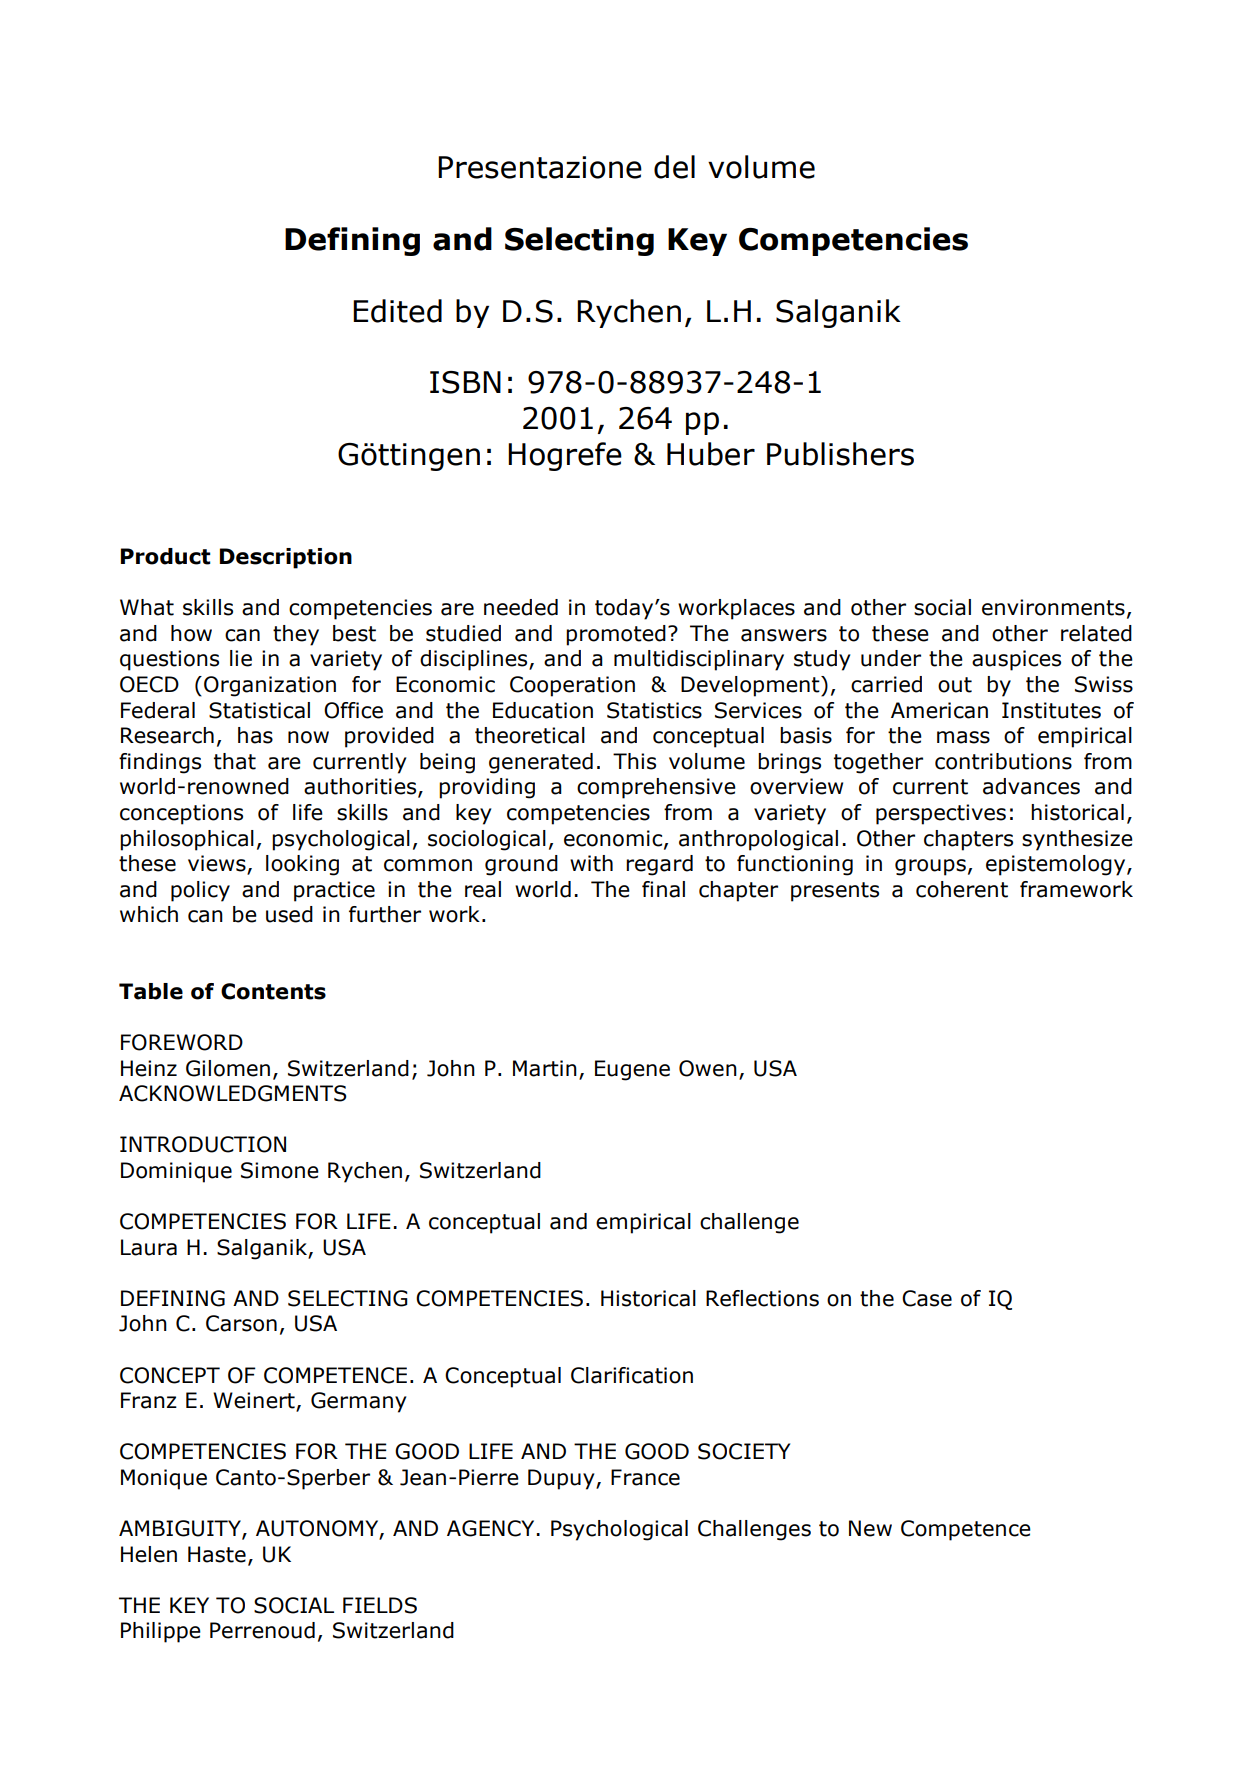 The width and height of the screenshot is (1252, 1772). Describe the element at coordinates (217, 1554) in the screenshot. I see `Haste` at that location.
